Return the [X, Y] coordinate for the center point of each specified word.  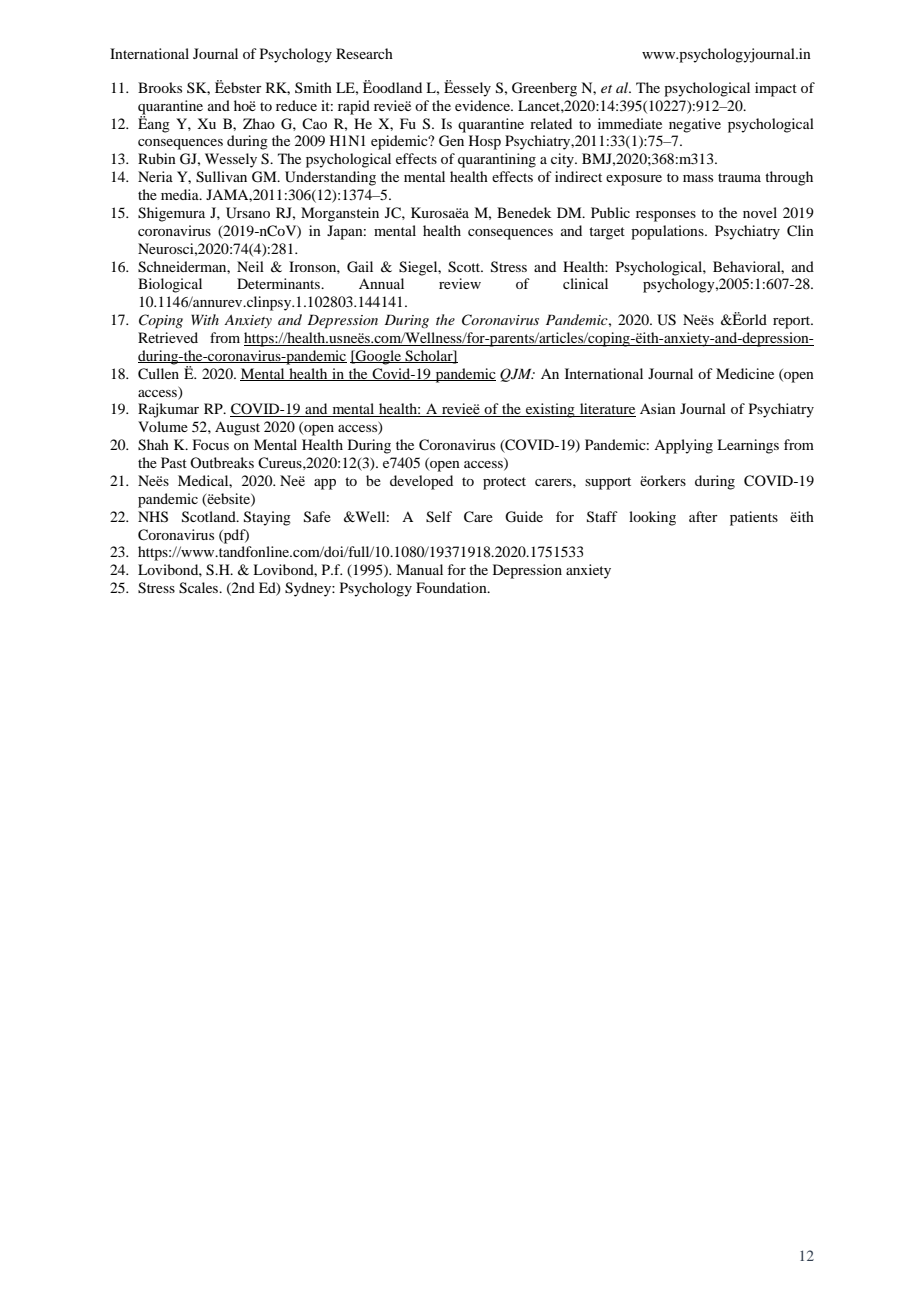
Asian [658, 408]
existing [550, 410]
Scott [465, 267]
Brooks [160, 87]
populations [668, 232]
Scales [200, 588]
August [237, 428]
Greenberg [544, 89]
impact [776, 89]
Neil [250, 266]
